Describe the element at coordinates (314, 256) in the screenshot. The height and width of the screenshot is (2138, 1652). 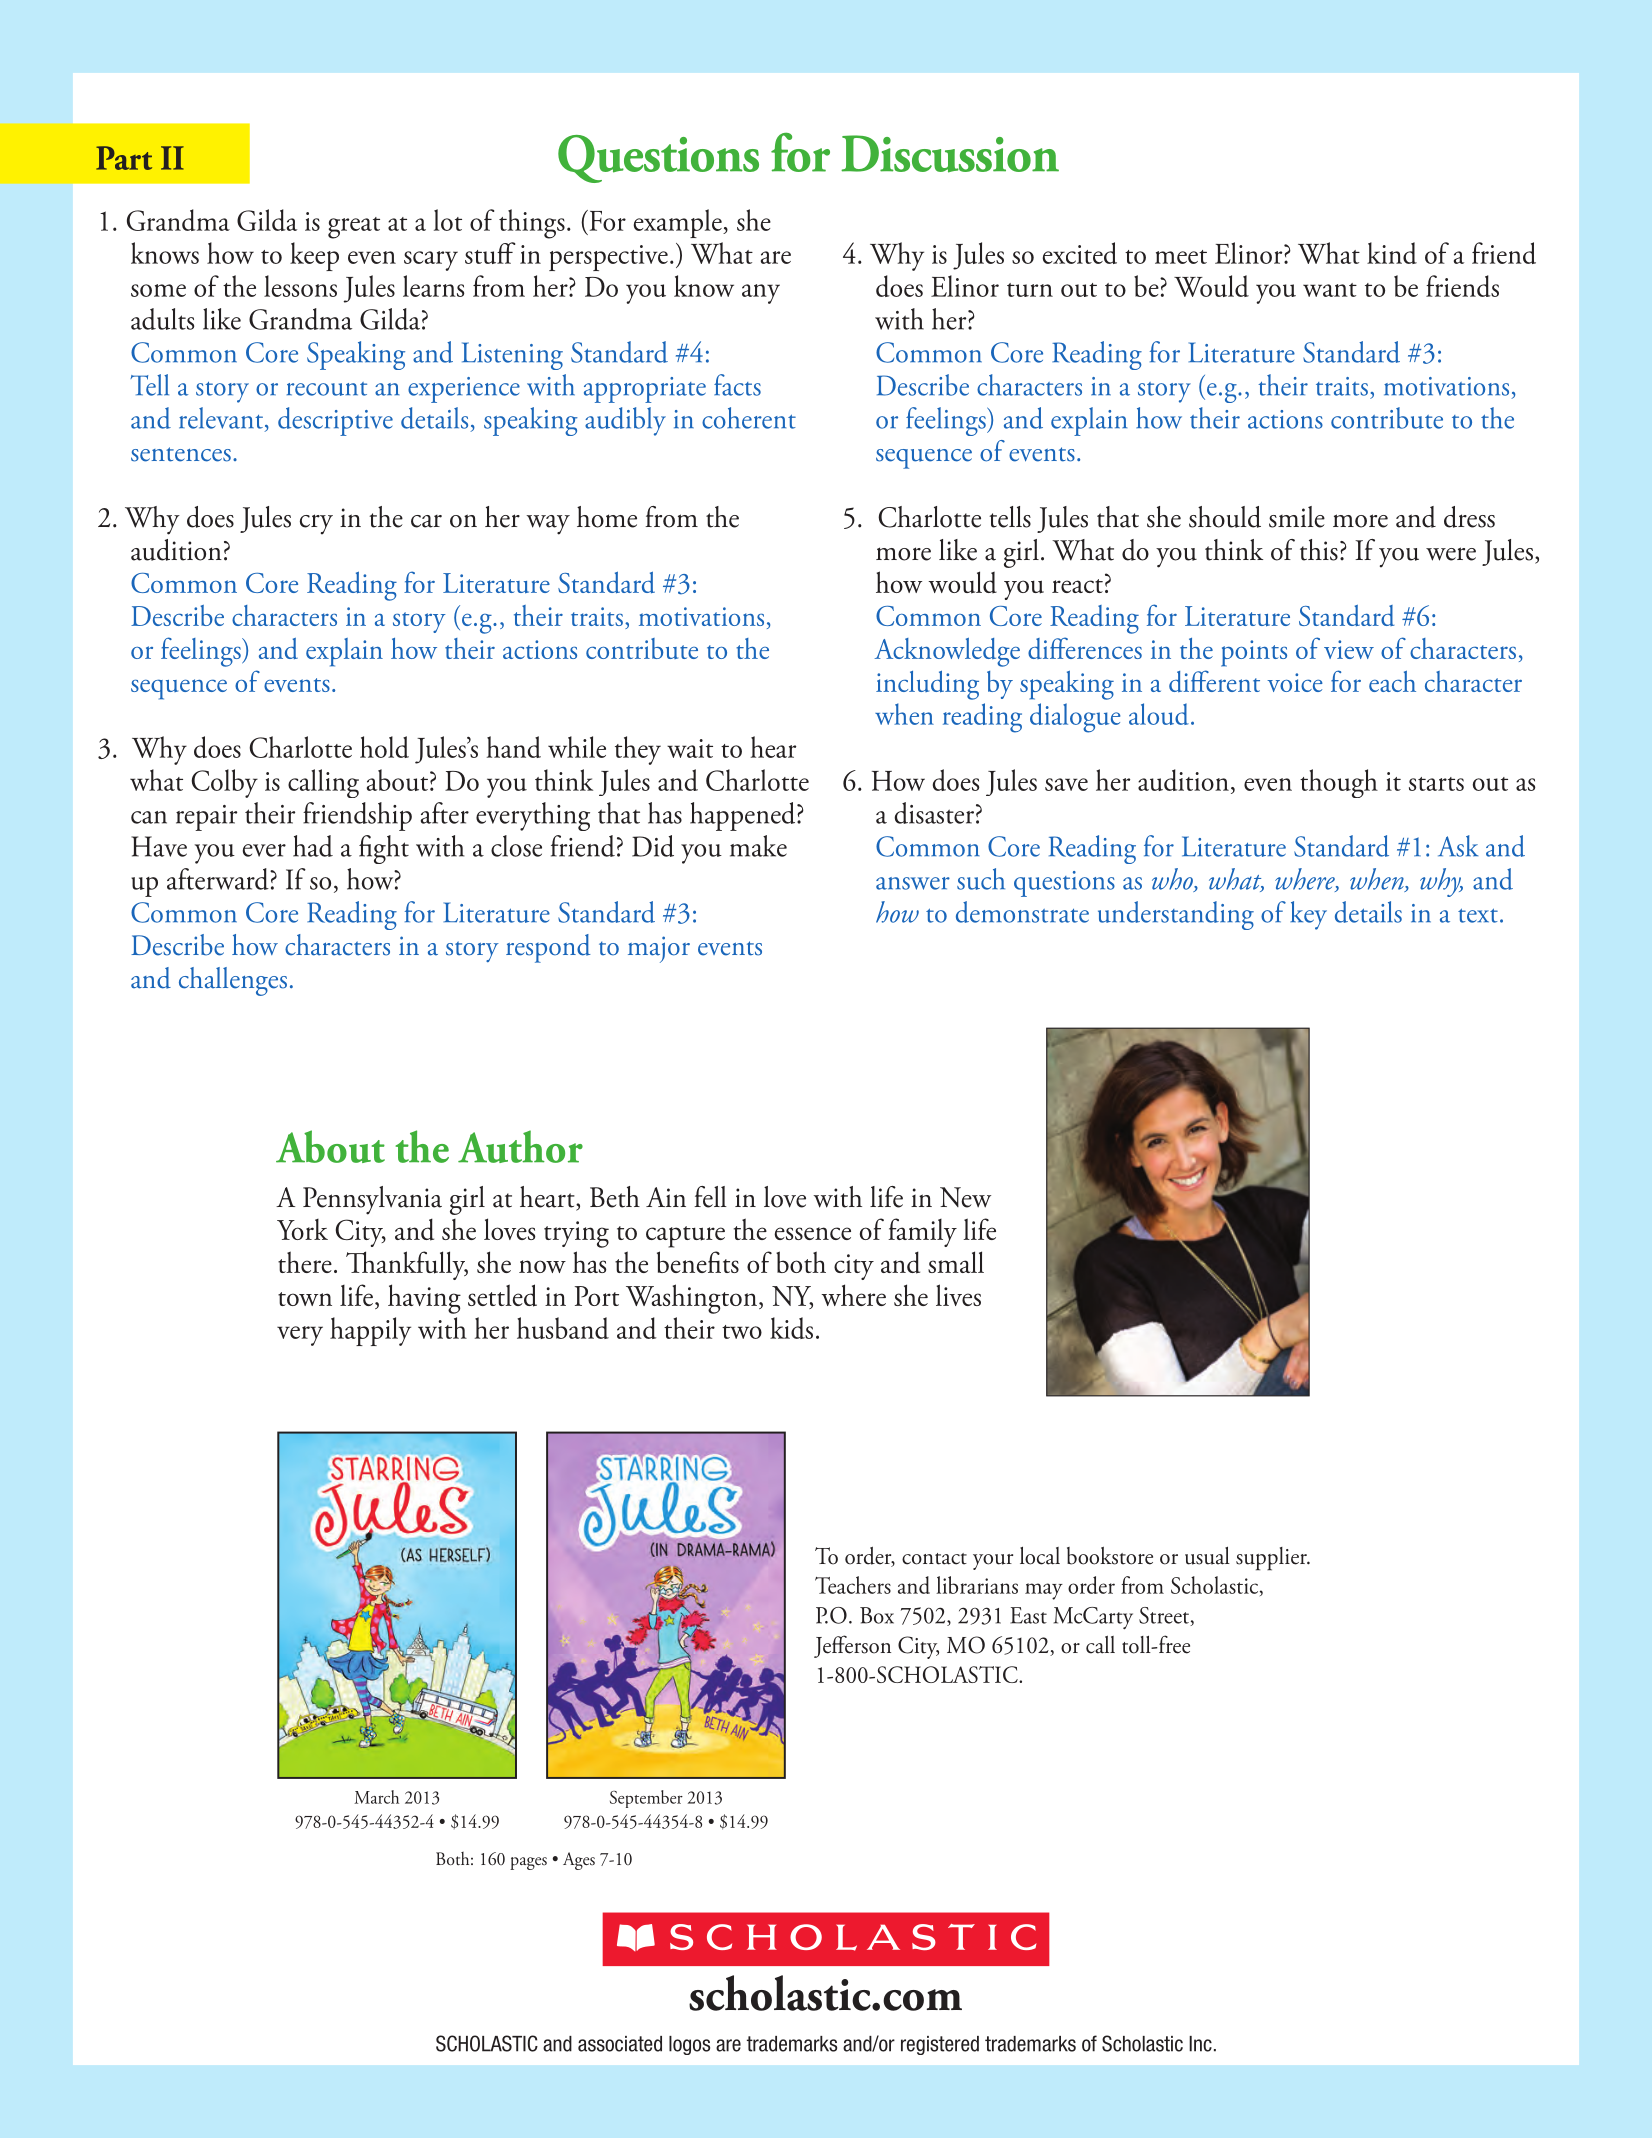
I see `keep` at that location.
